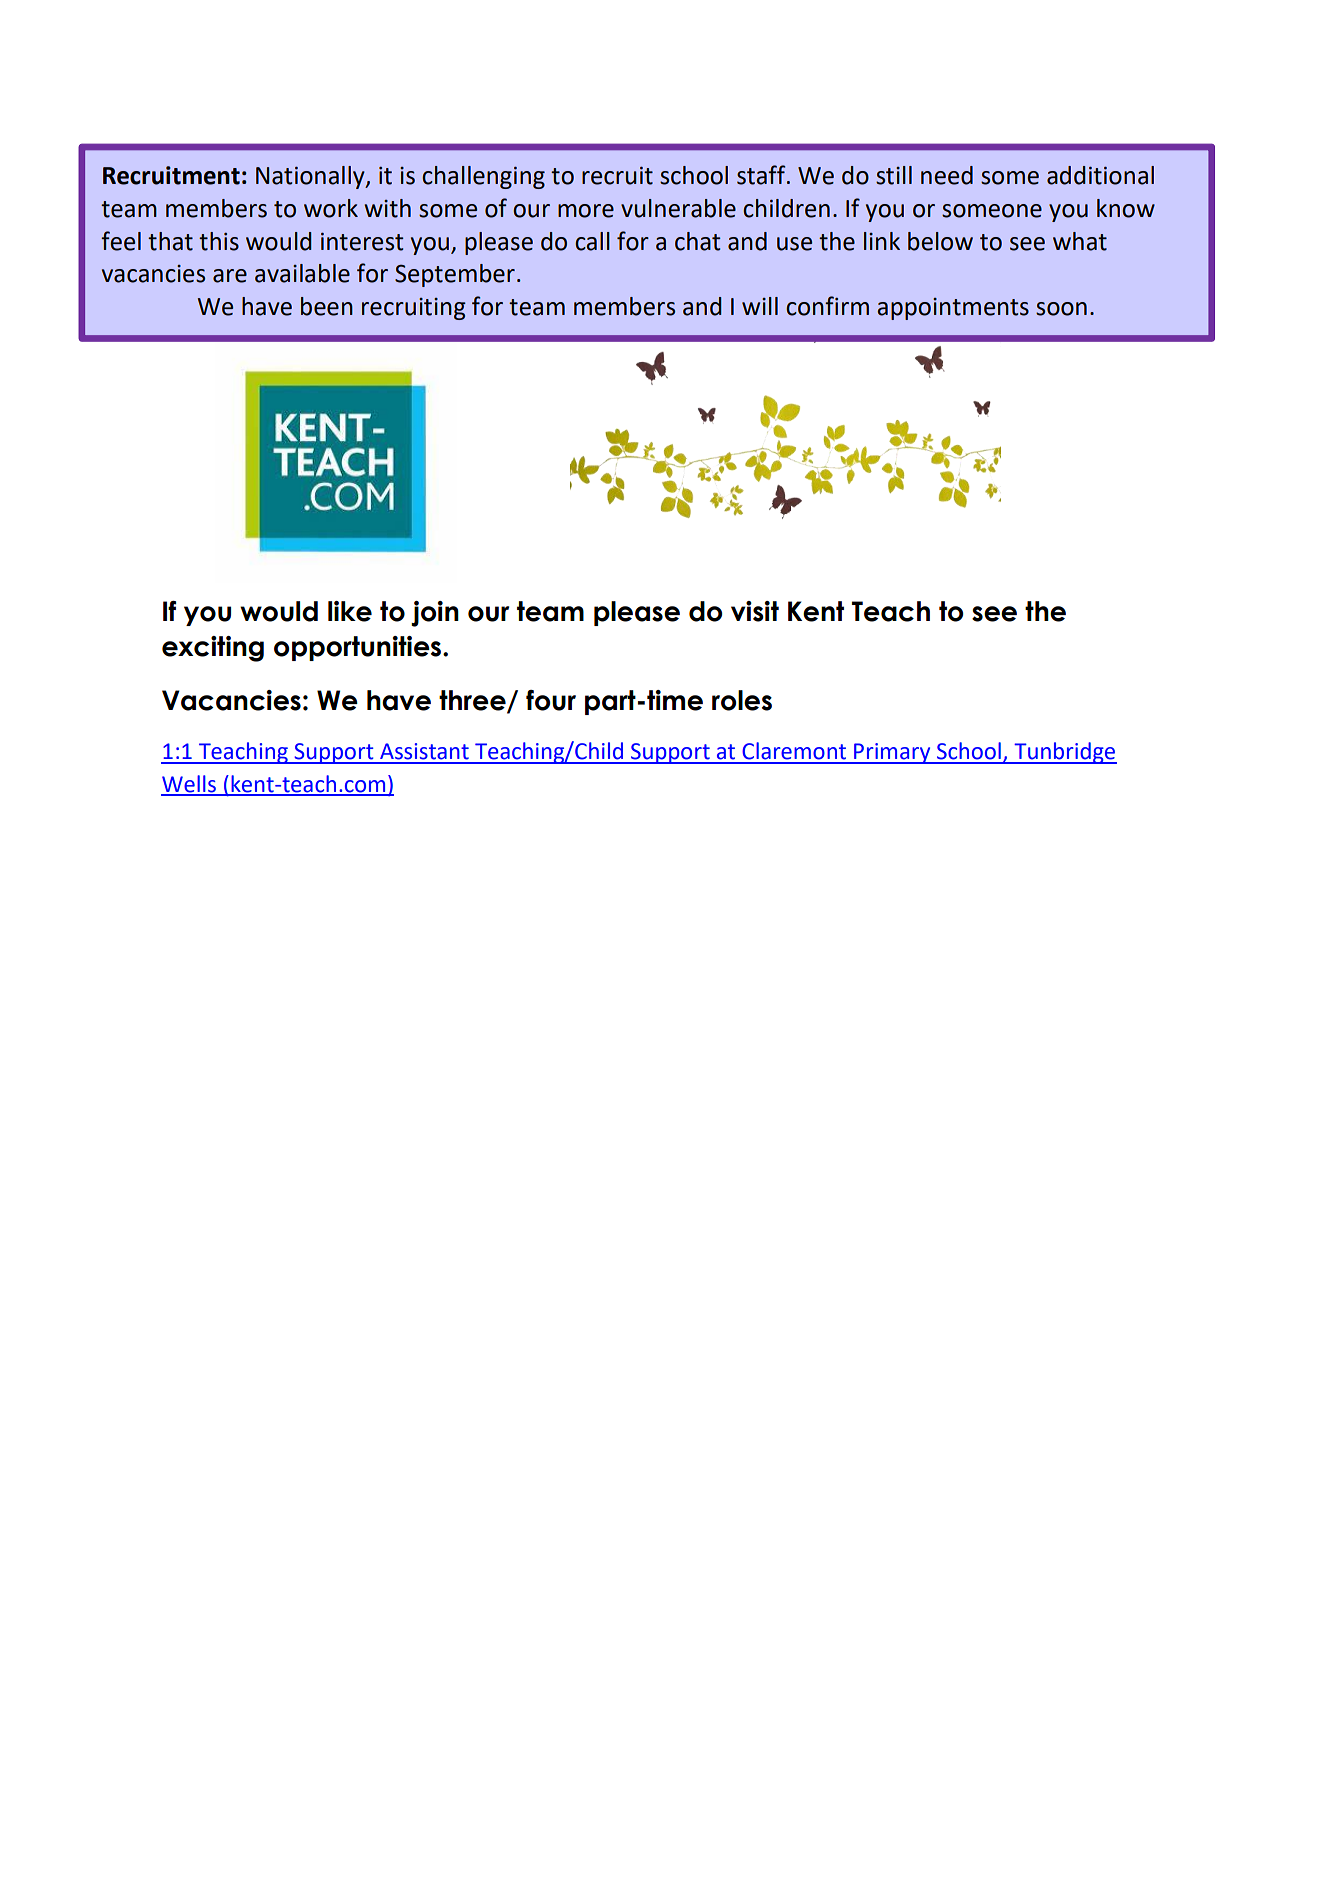  Describe the element at coordinates (551, 700) in the image. I see `four` at that location.
